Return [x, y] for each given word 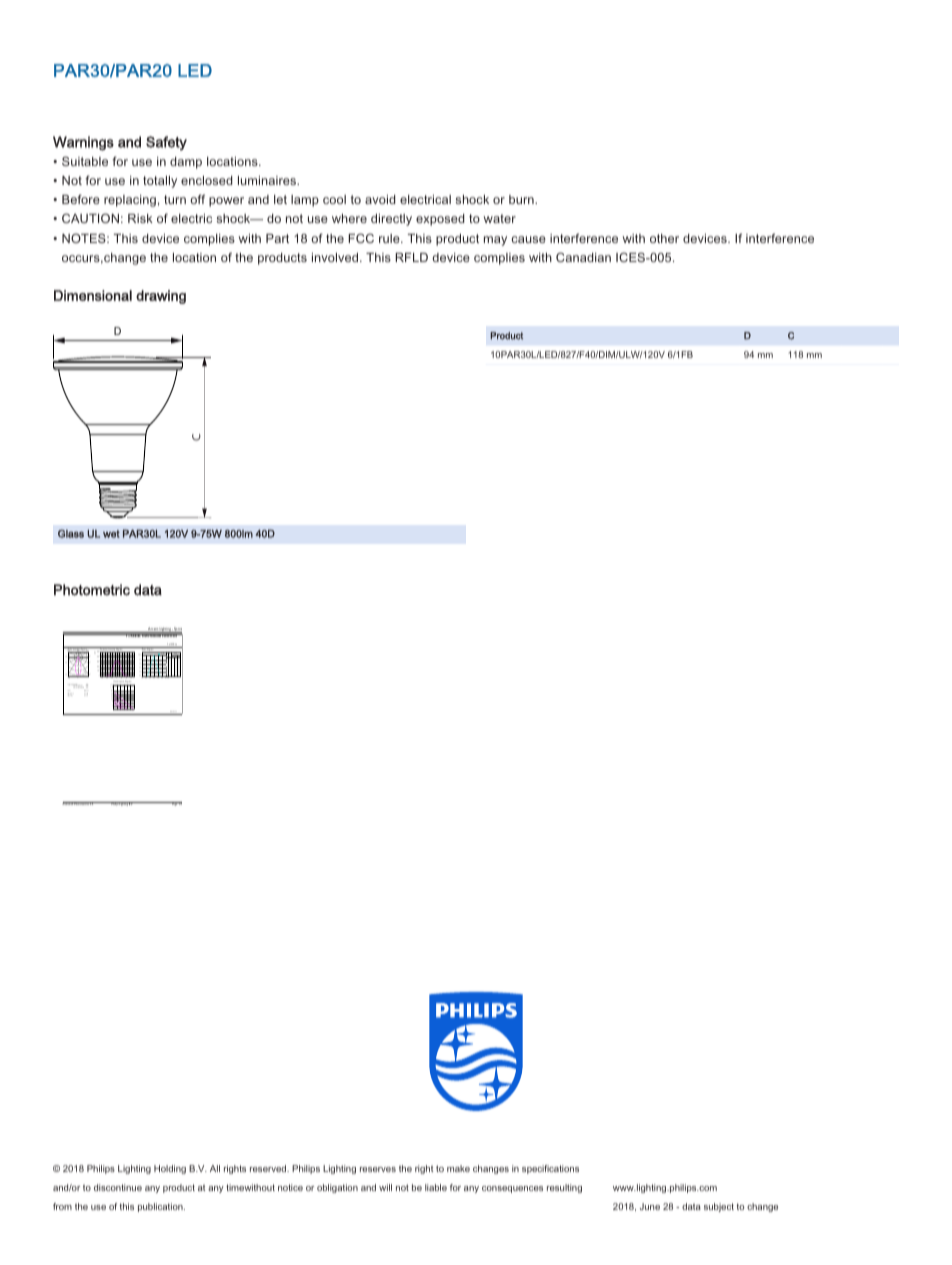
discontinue [118, 1187]
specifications [550, 1169]
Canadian [583, 257]
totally [160, 182]
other [664, 238]
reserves [378, 1169]
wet [111, 534]
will [385, 1187]
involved [336, 257]
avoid [380, 199]
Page [174, 804]
